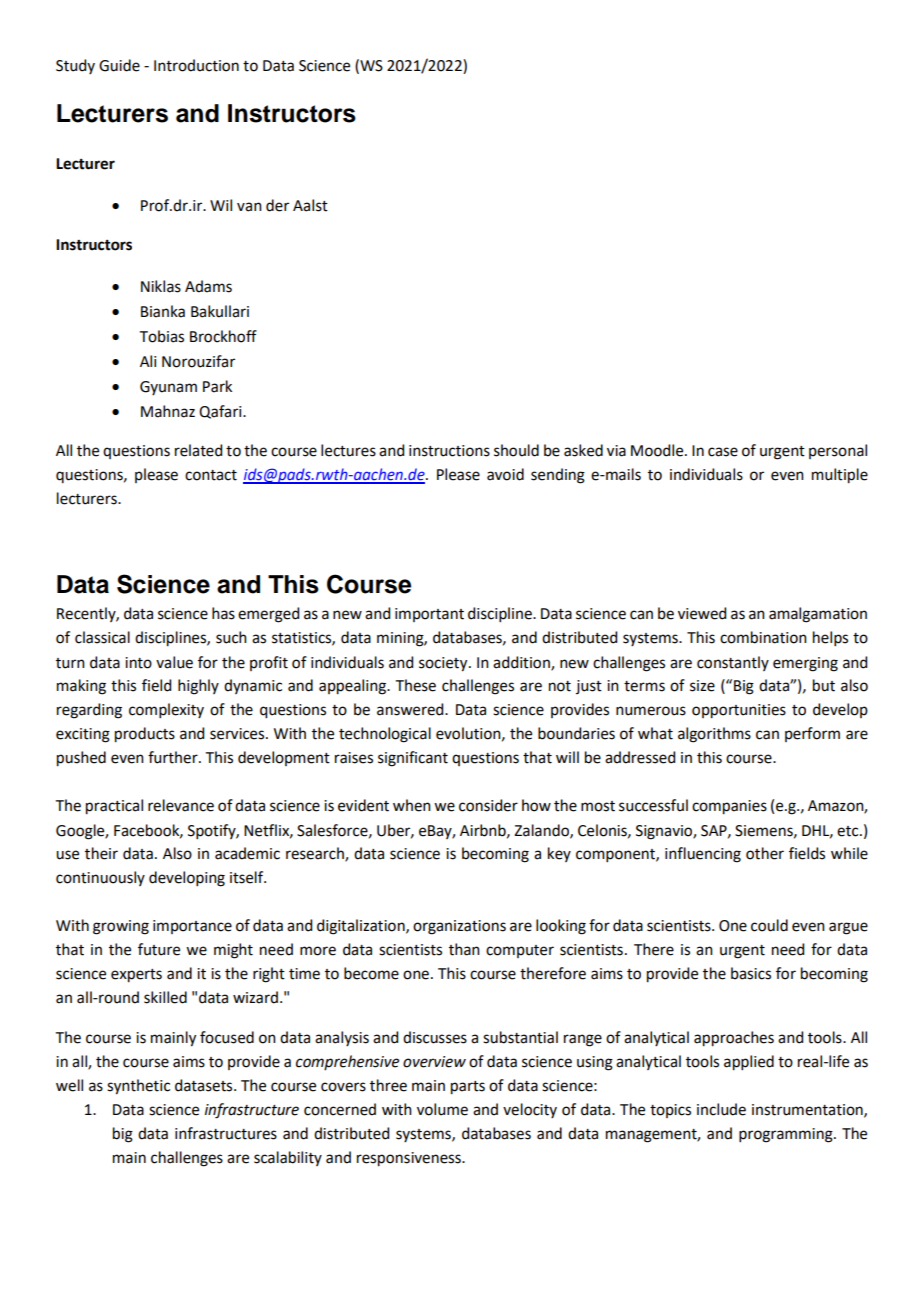  Describe the element at coordinates (196, 65) in the screenshot. I see `Introduction` at that location.
